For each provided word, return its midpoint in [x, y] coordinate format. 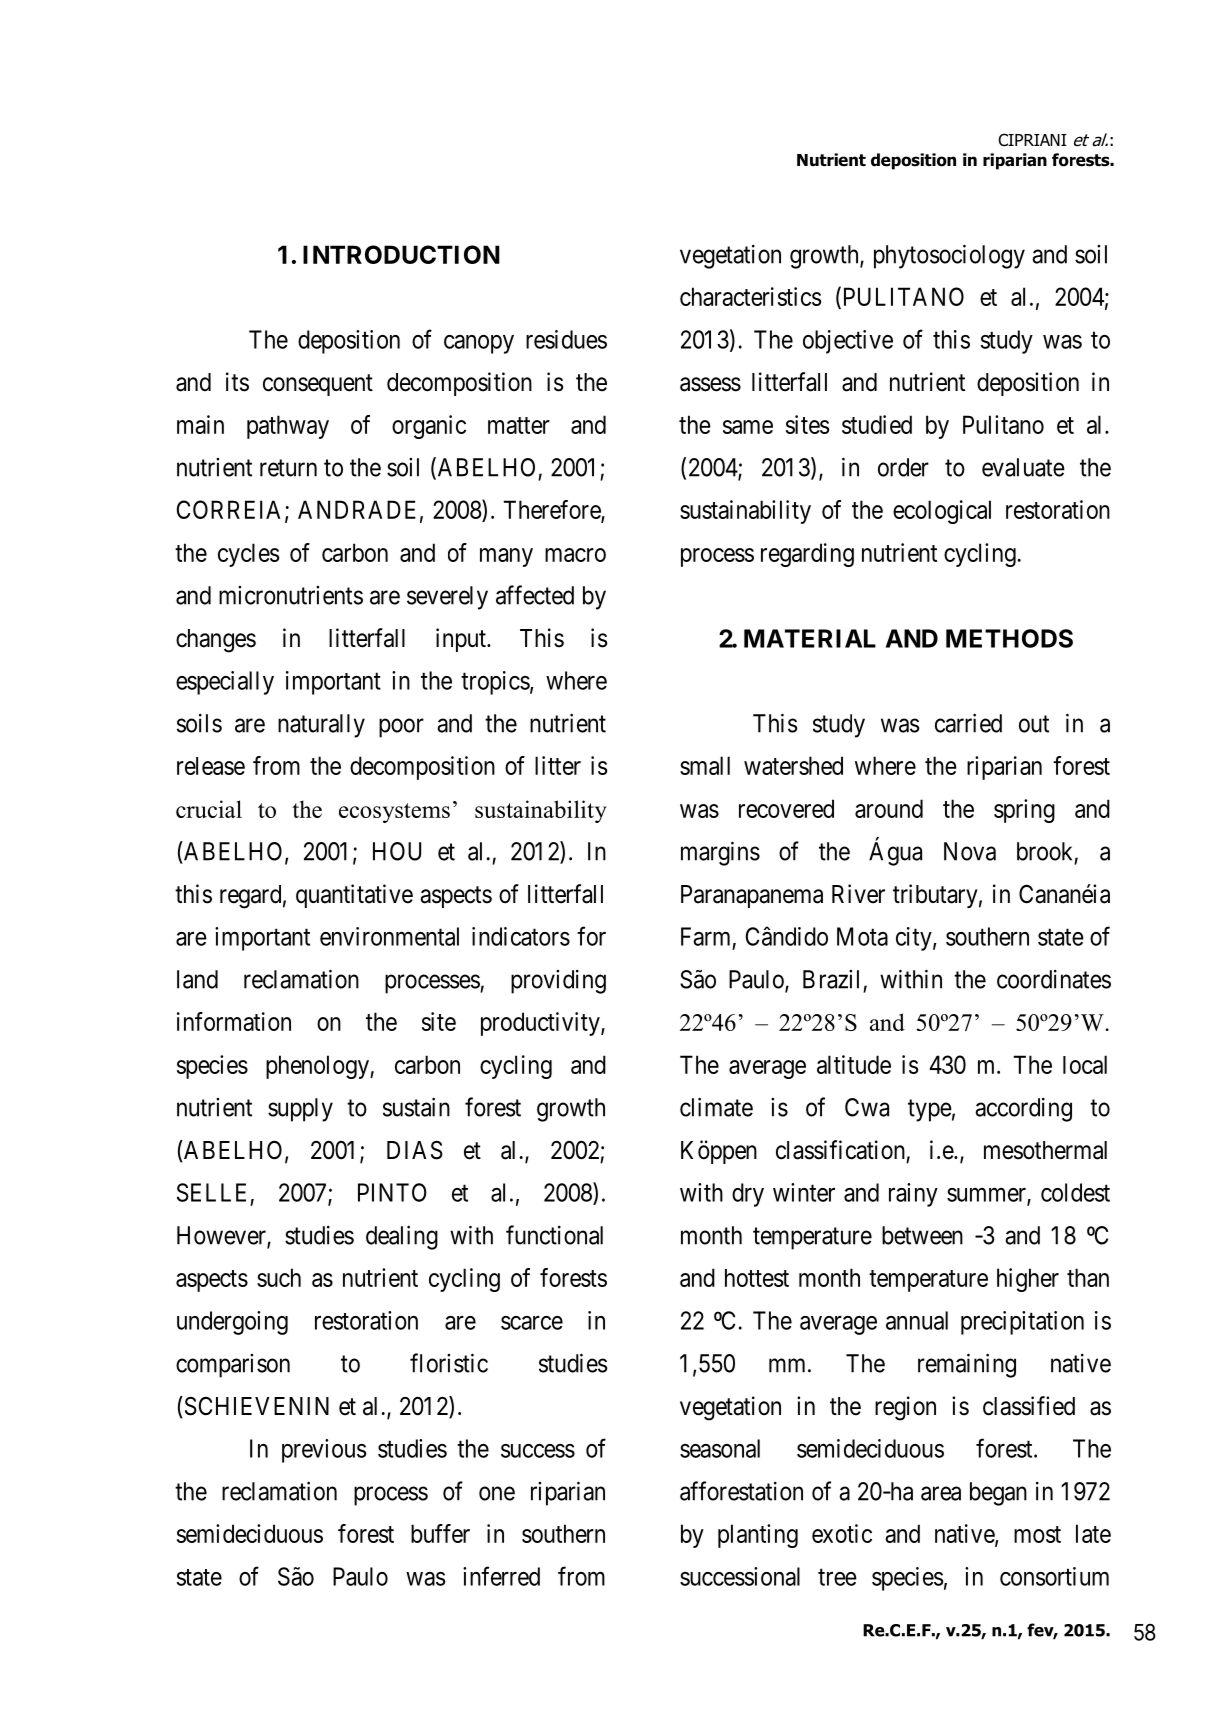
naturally [321, 726]
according [1023, 1110]
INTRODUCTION [401, 254]
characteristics [750, 296]
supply [300, 1110]
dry [748, 1195]
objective [848, 342]
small [705, 765]
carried [968, 723]
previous [324, 1451]
